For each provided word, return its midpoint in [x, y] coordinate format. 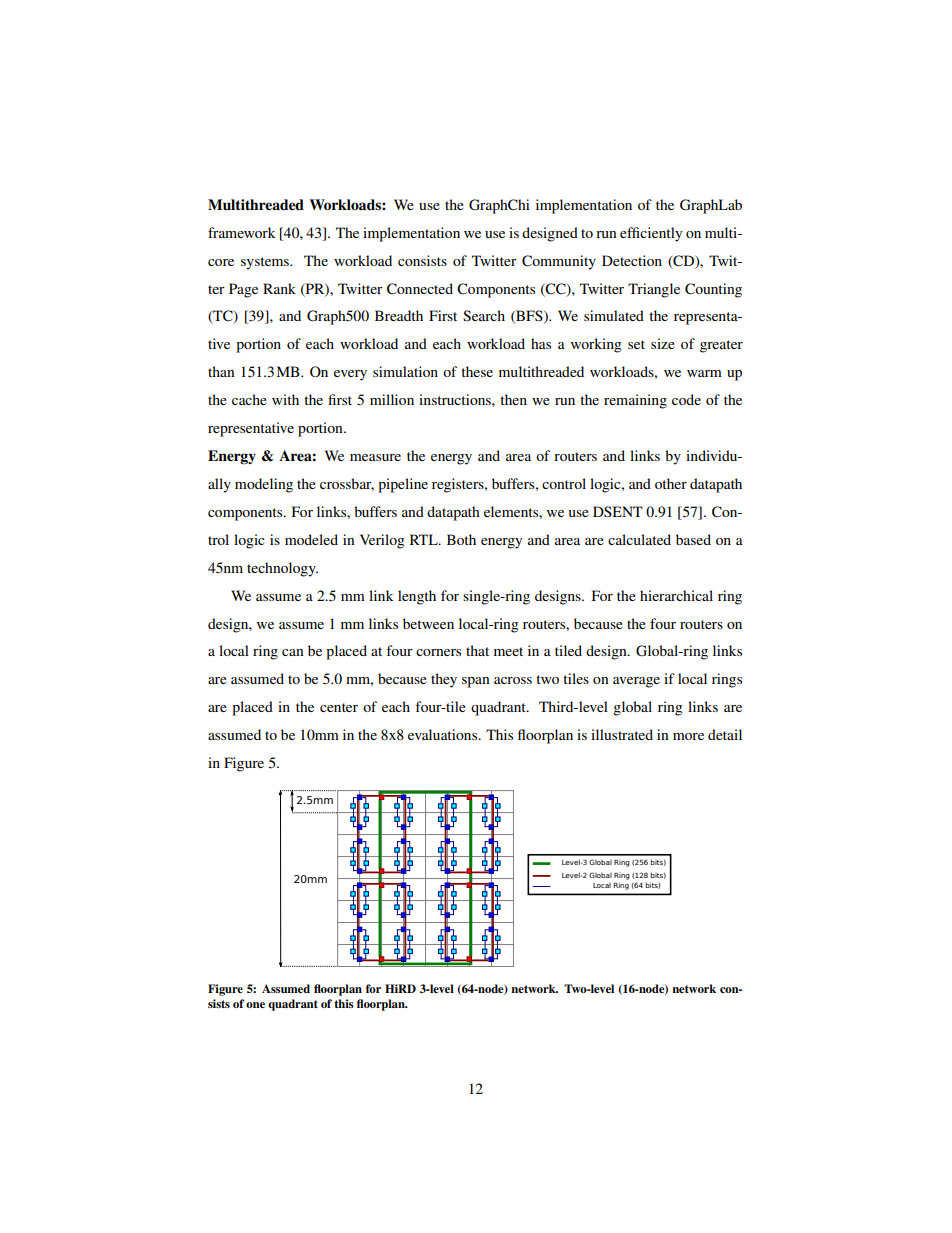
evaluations [444, 734]
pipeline [403, 485]
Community [559, 262]
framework [242, 232]
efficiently [651, 234]
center [339, 707]
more [688, 736]
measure [375, 457]
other [671, 483]
